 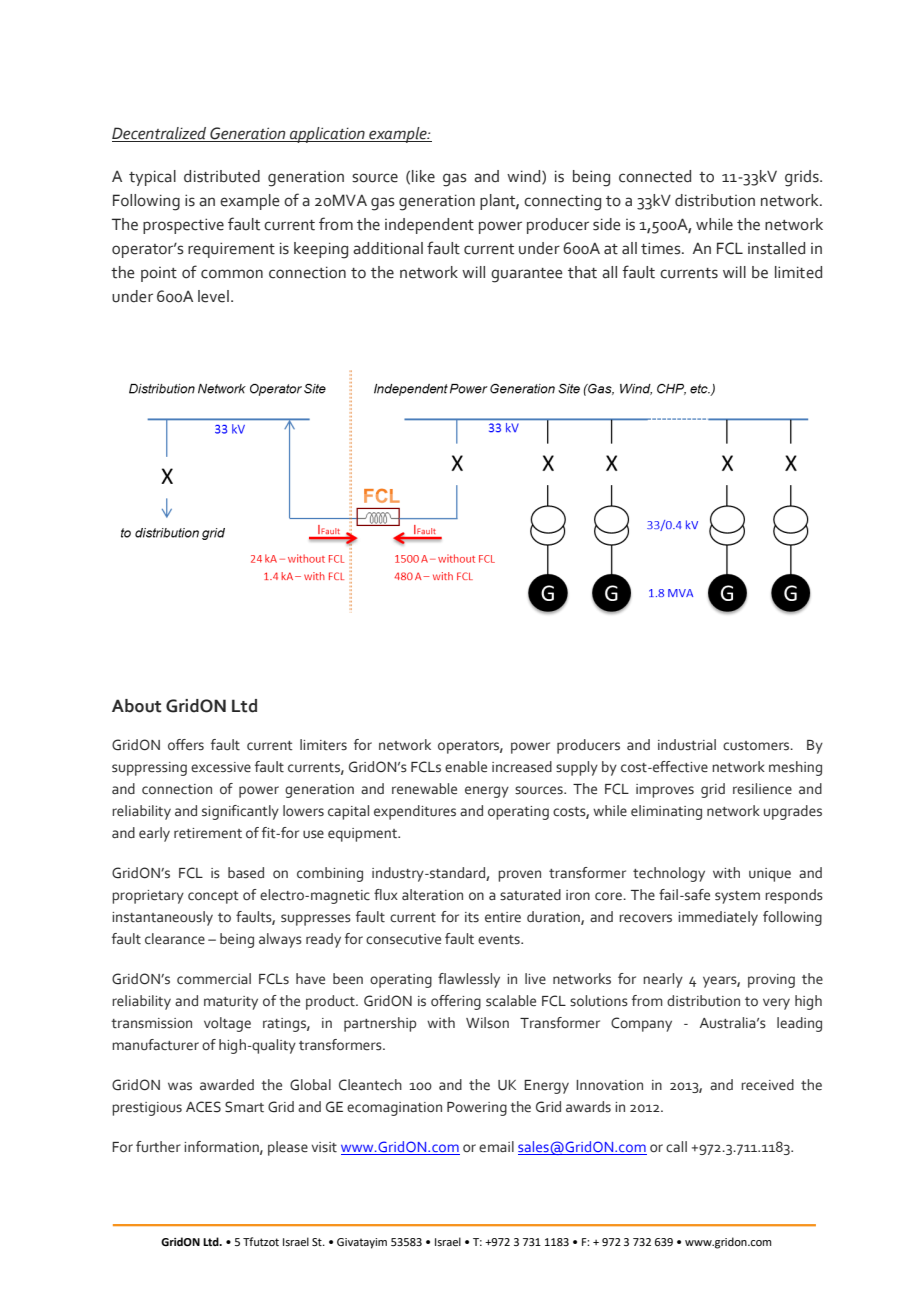 What do you see at coordinates (213, 897) in the document?
I see `concept` at bounding box center [213, 897].
